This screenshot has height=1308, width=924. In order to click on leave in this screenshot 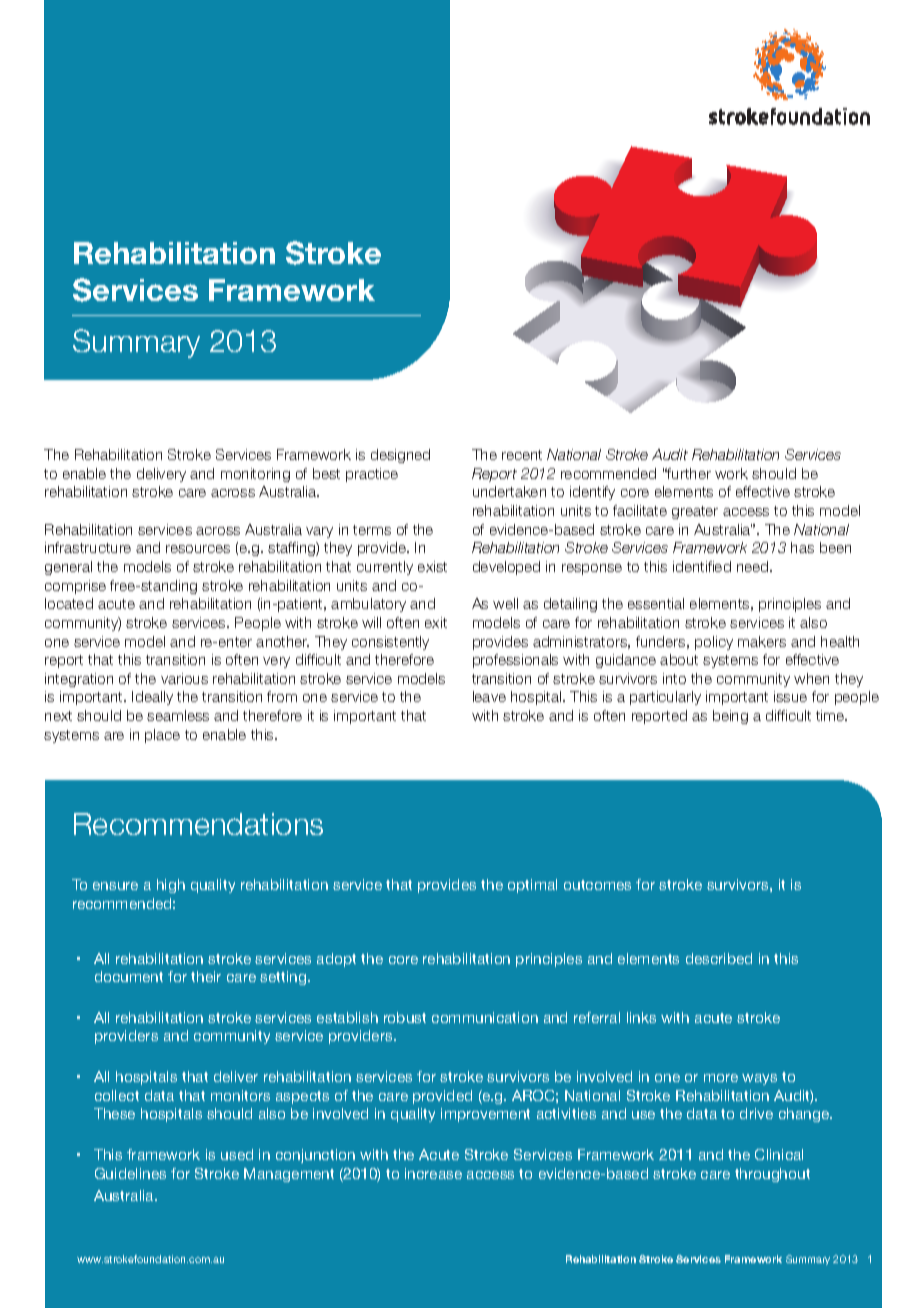, I will do `click(489, 696)`.
